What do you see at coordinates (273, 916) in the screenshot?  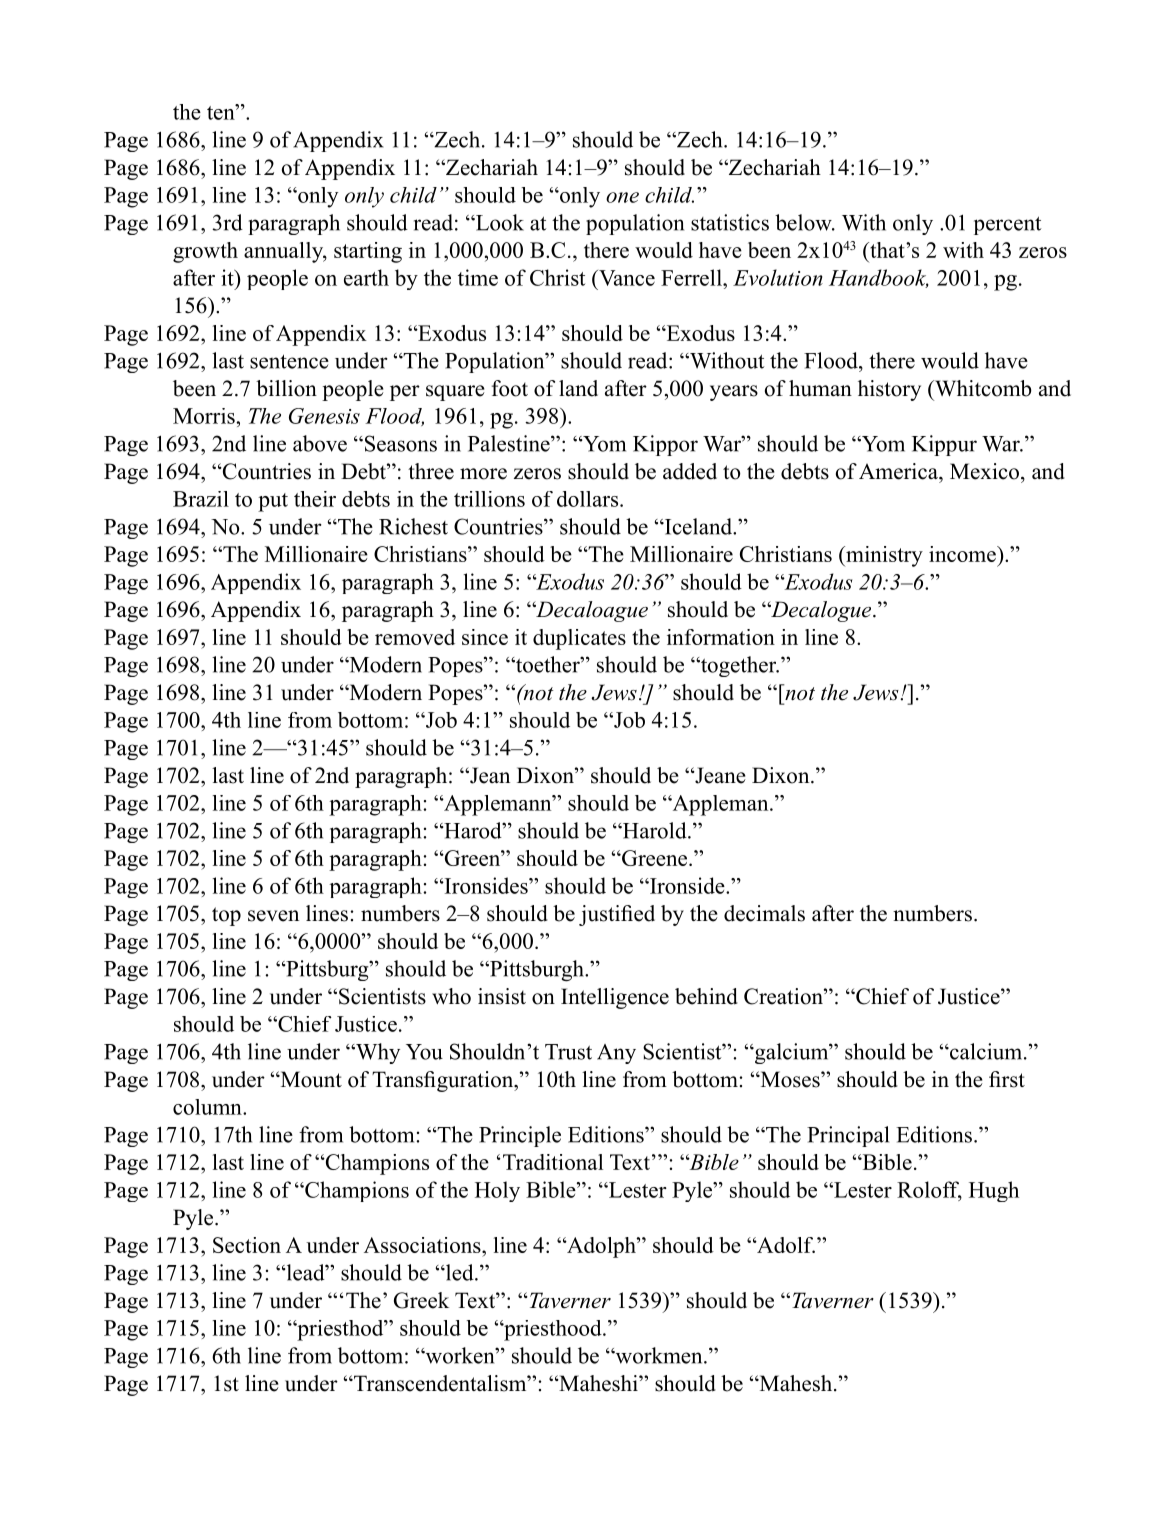 I see `seven` at bounding box center [273, 916].
